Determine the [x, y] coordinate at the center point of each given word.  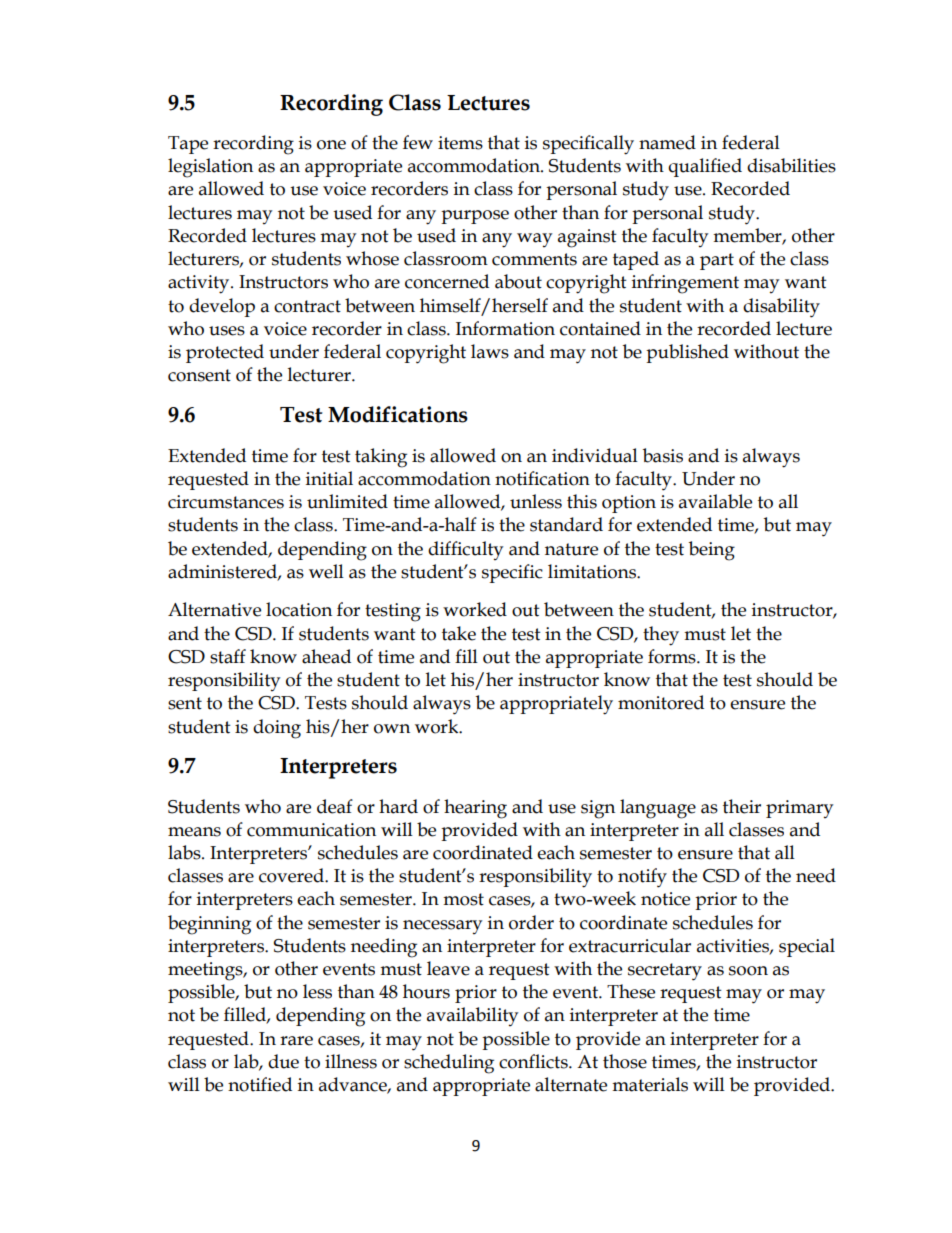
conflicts [534, 1061]
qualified [705, 167]
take [459, 633]
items [460, 143]
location [299, 609]
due [283, 1061]
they [661, 636]
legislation [210, 168]
